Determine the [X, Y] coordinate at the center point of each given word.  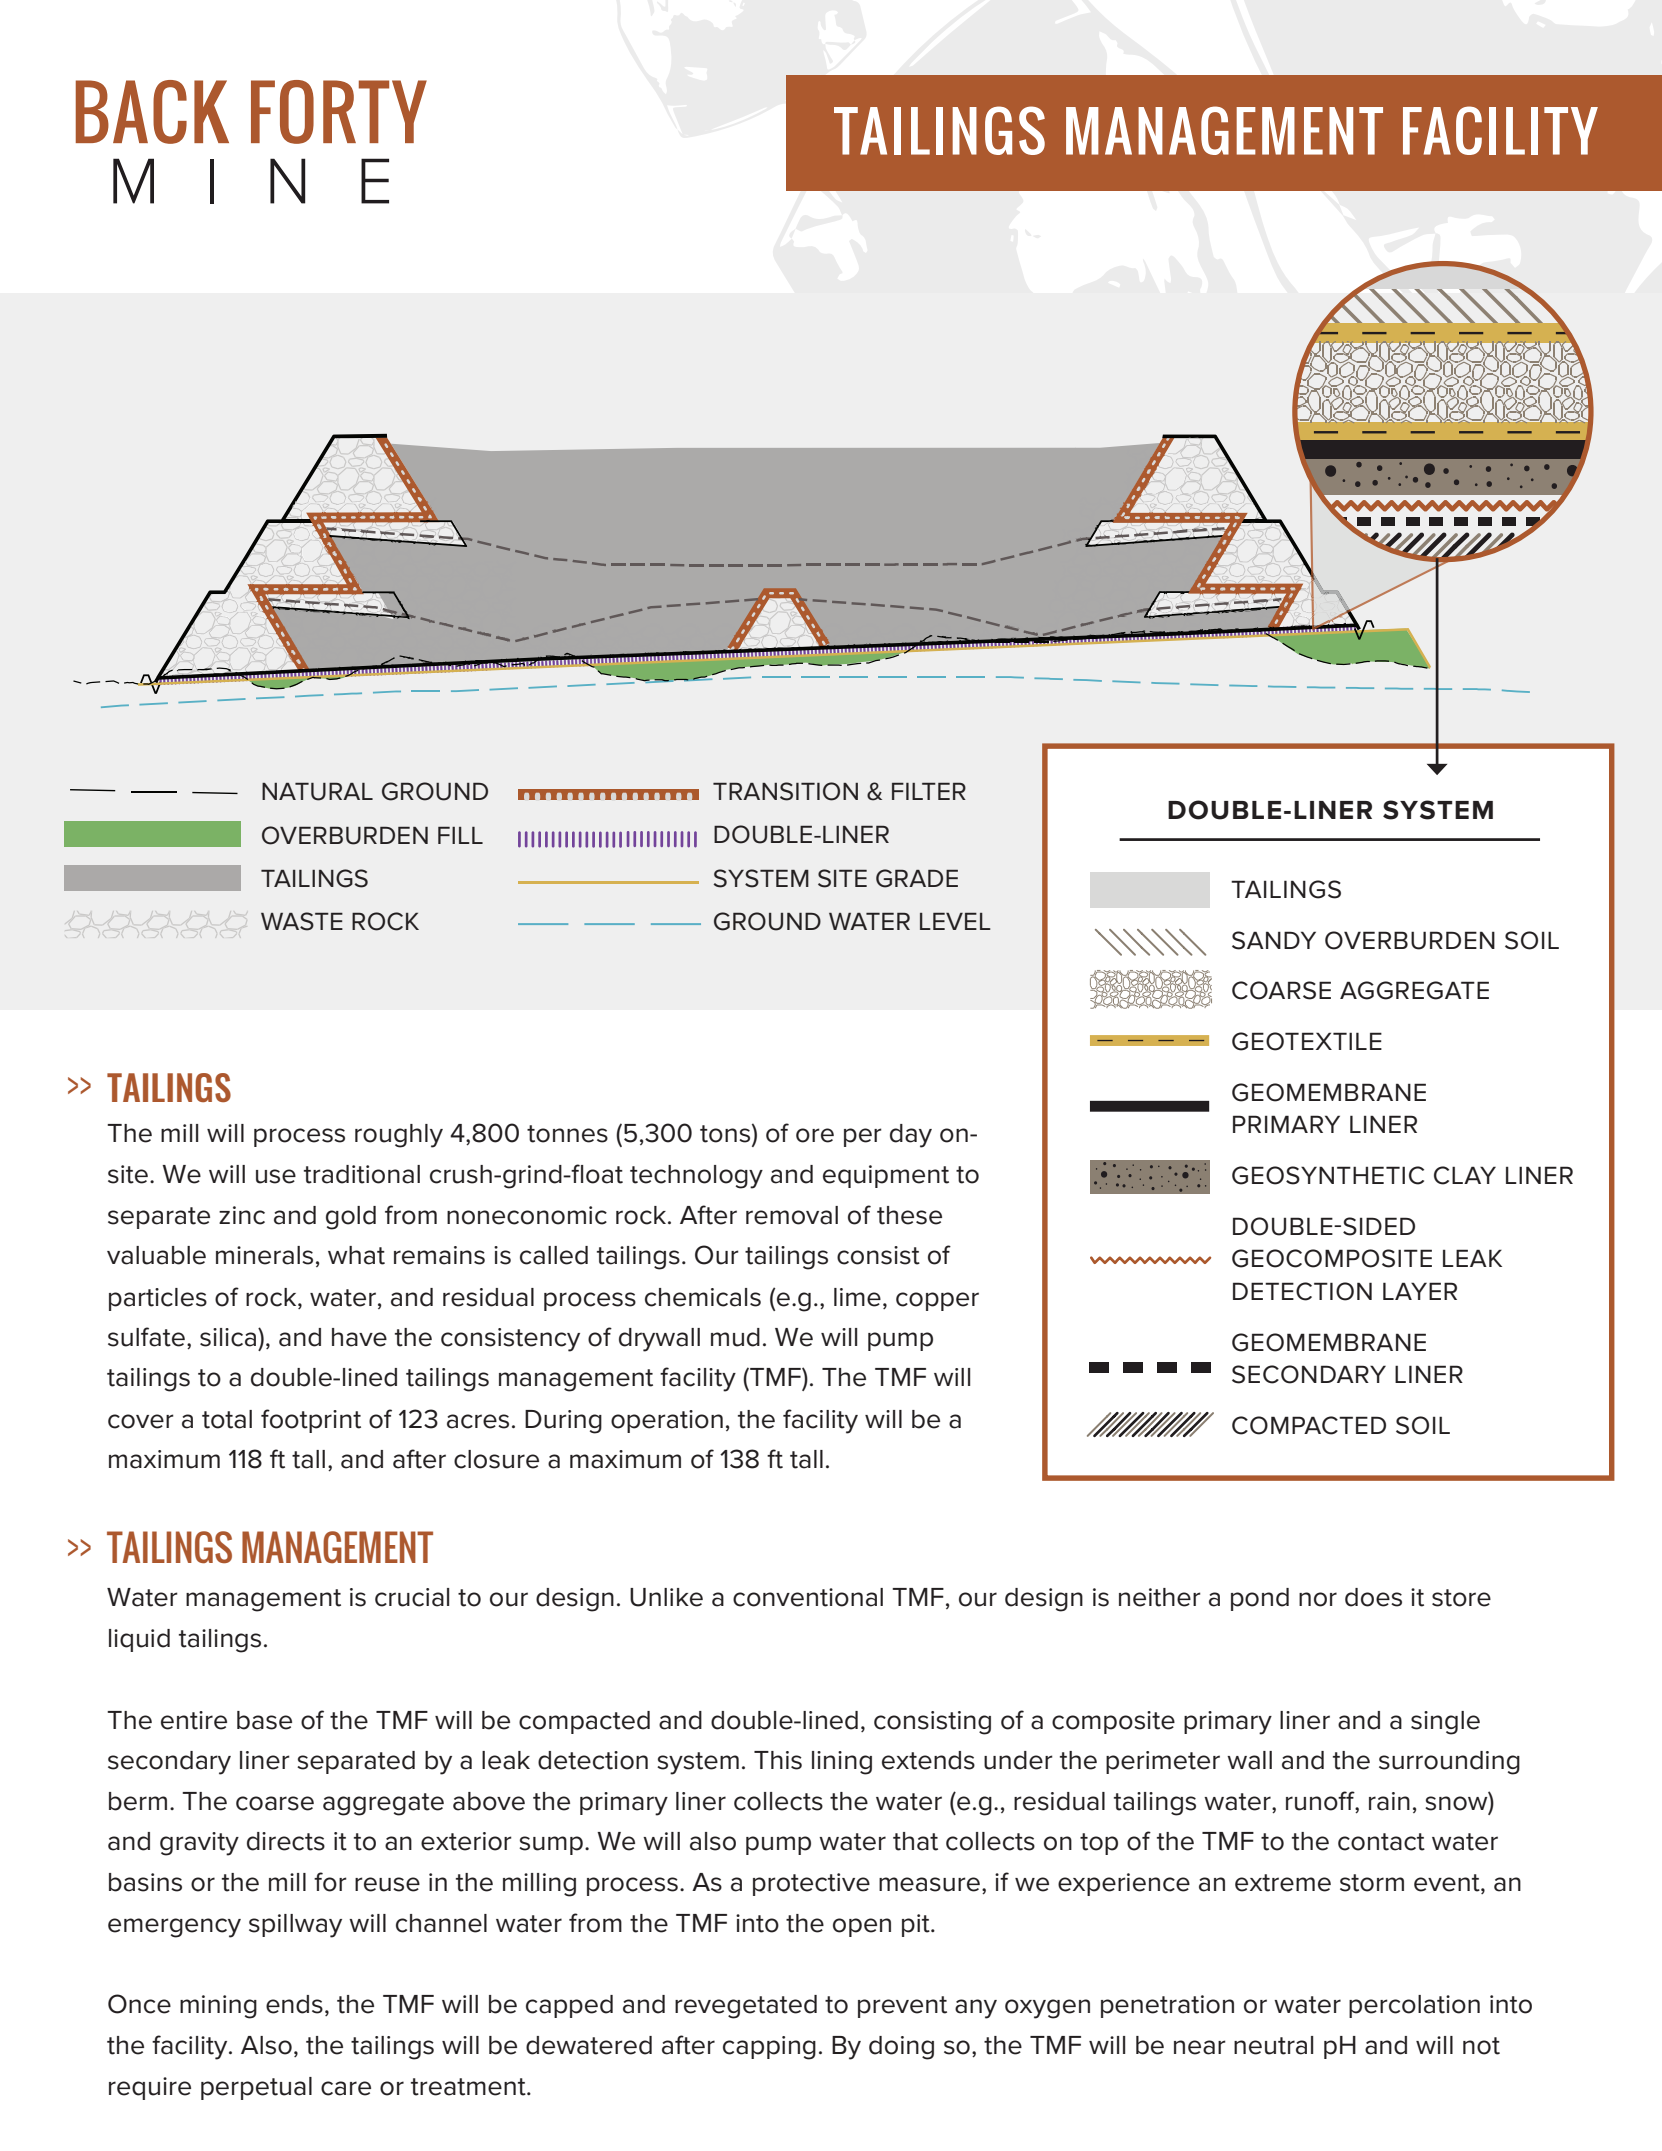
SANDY [1274, 940]
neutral [1273, 2045]
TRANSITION [785, 791]
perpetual [256, 2088]
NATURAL [317, 791]
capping [769, 2048]
